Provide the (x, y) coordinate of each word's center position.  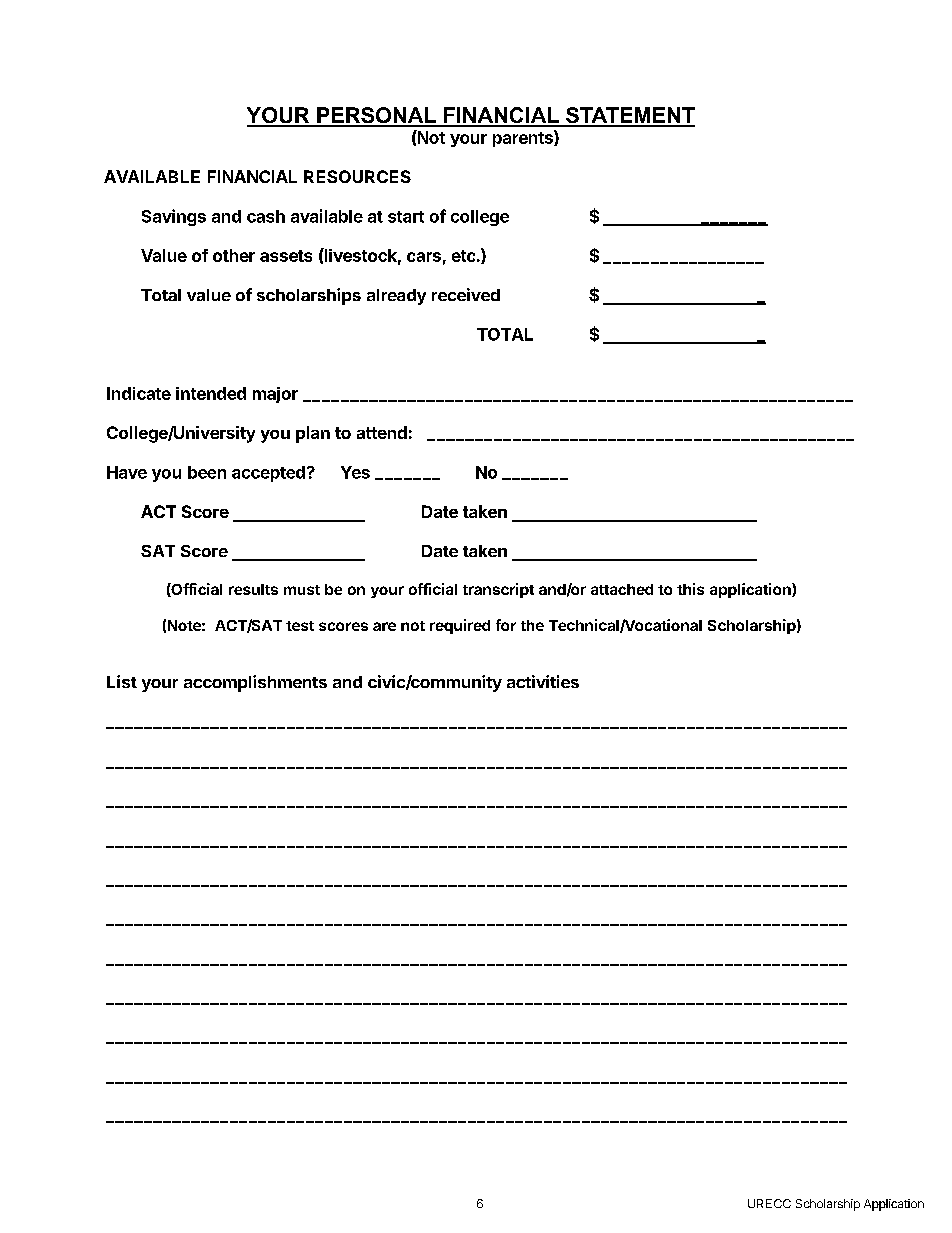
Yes (355, 472)
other (234, 255)
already (396, 297)
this (690, 589)
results (253, 589)
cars (424, 257)
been (207, 472)
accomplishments (255, 683)
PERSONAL (377, 116)
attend (382, 432)
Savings (174, 217)
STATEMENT (629, 116)
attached (622, 589)
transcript (498, 590)
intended (211, 393)
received (466, 294)
